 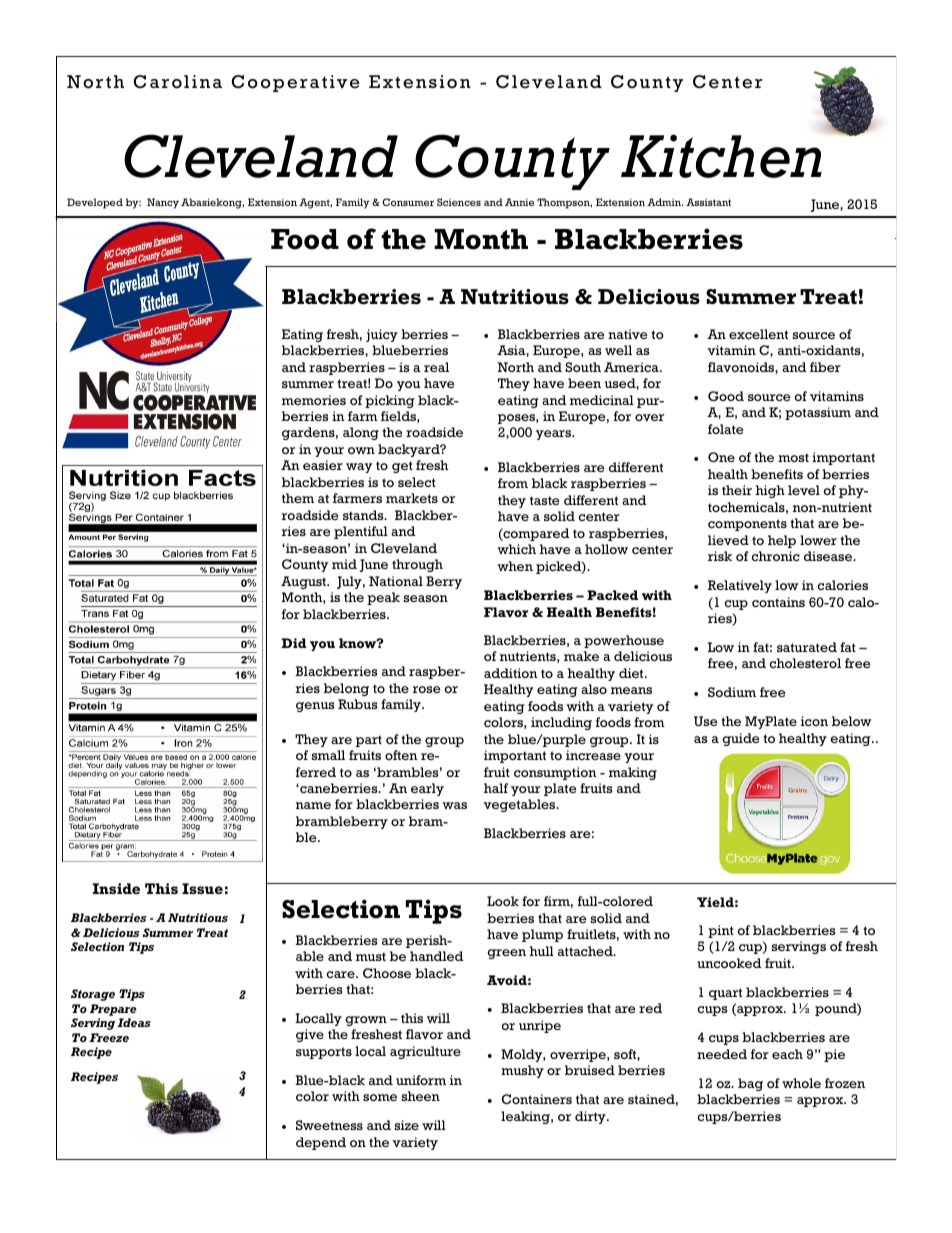 What do you see at coordinates (323, 465) in the screenshot?
I see `easier` at bounding box center [323, 465].
